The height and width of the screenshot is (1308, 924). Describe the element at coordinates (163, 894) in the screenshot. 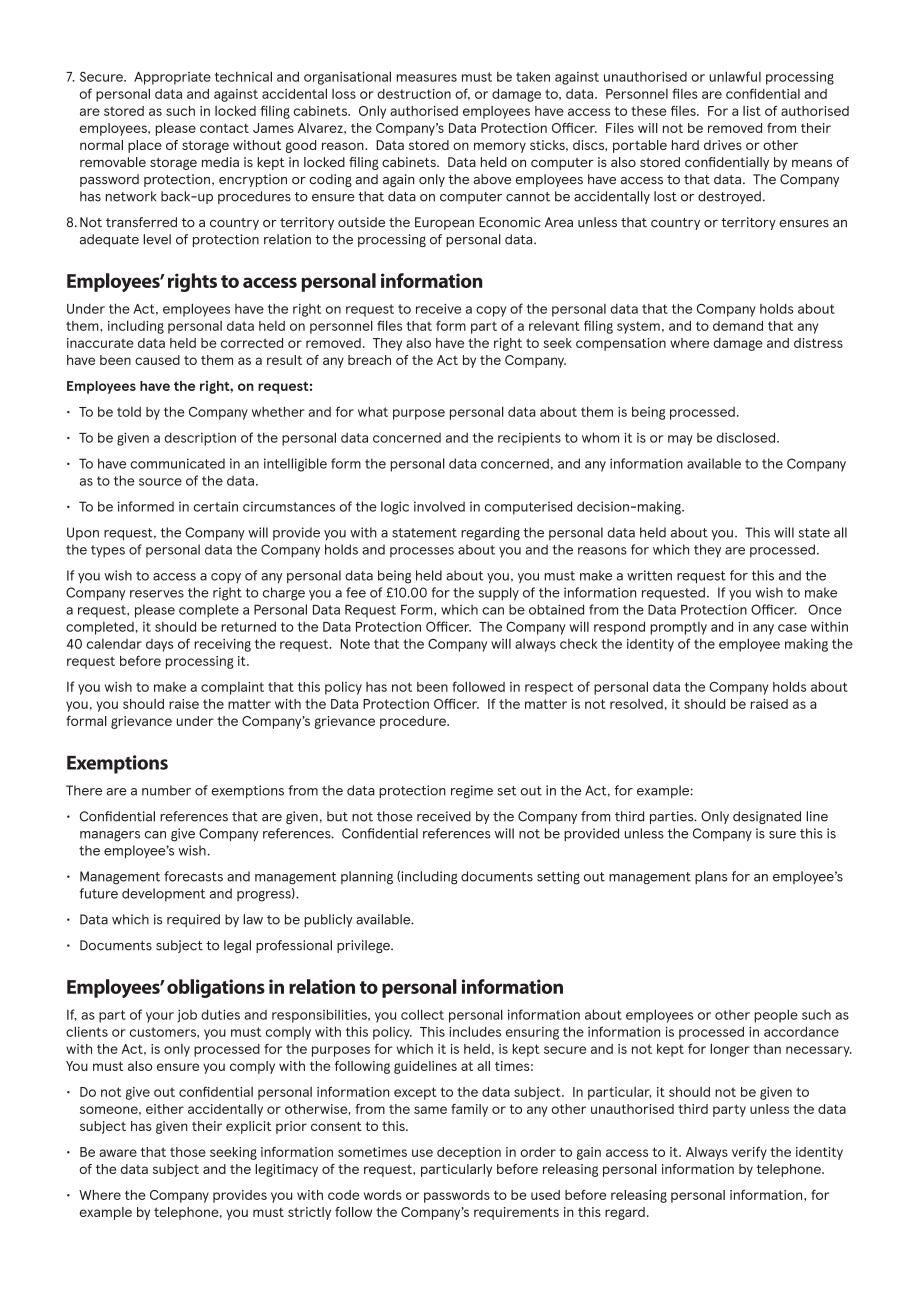

I see `development` at that location.
